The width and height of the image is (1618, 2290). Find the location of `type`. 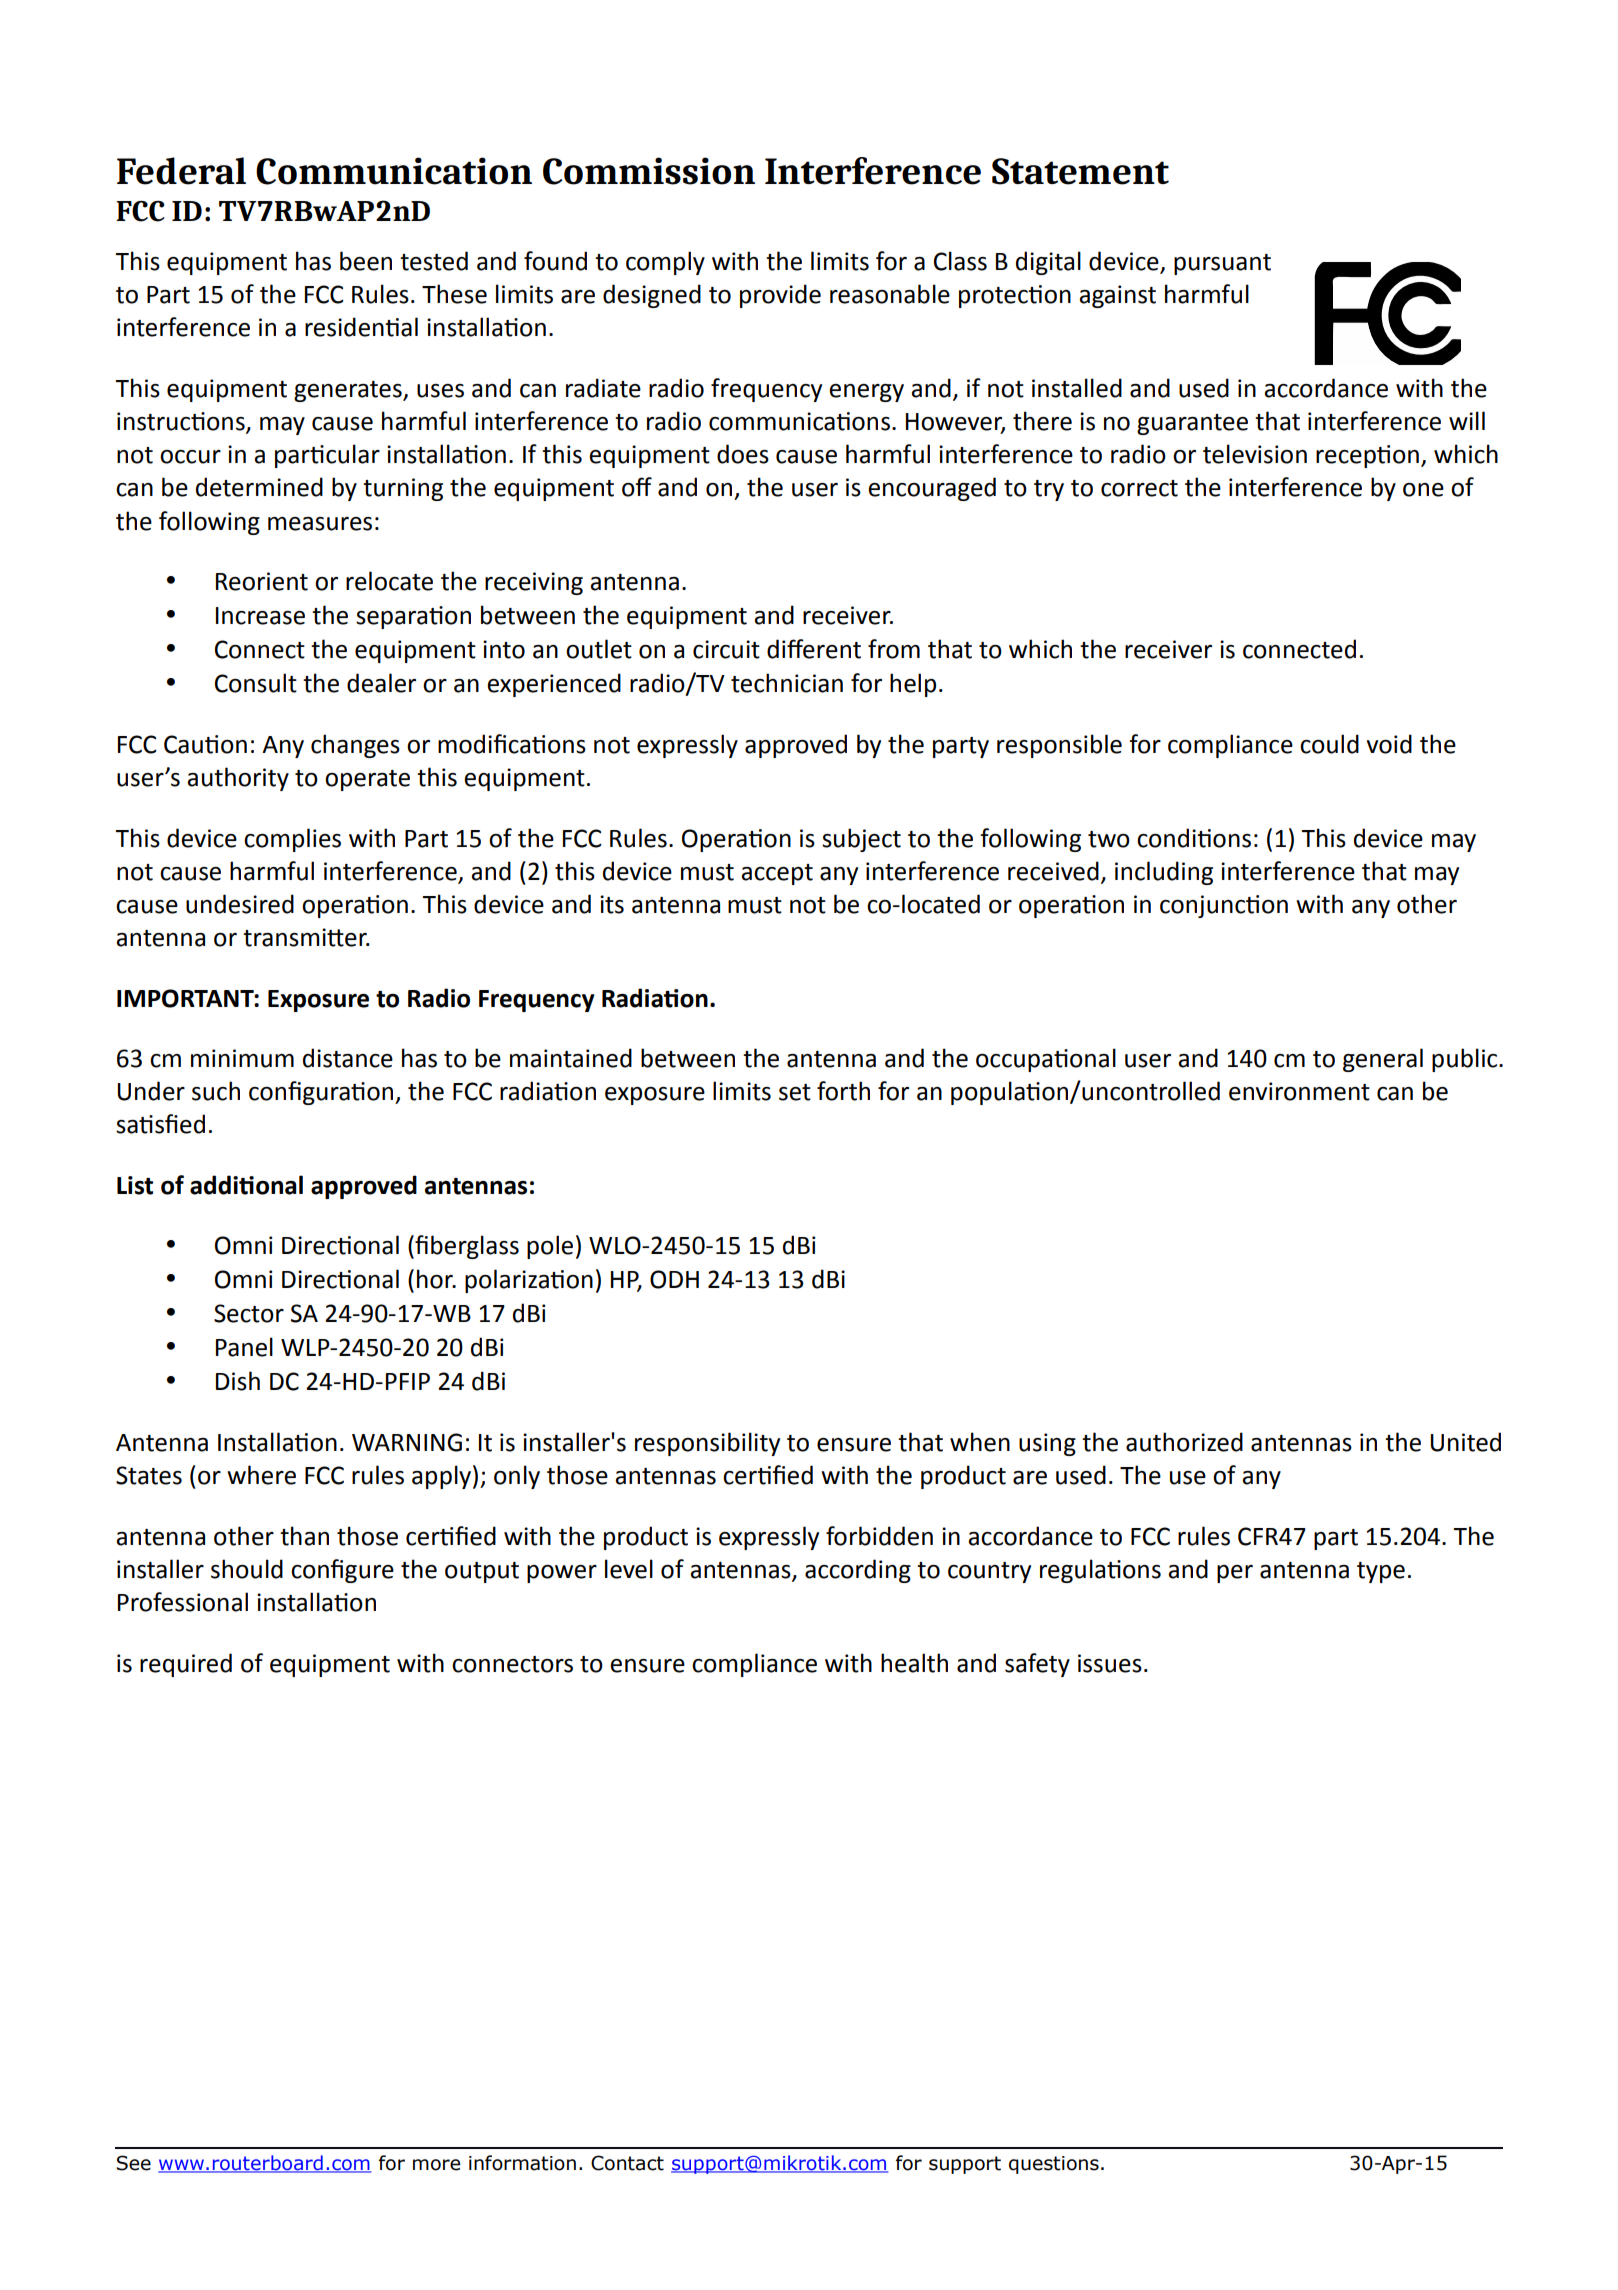

type is located at coordinates (1381, 1572).
